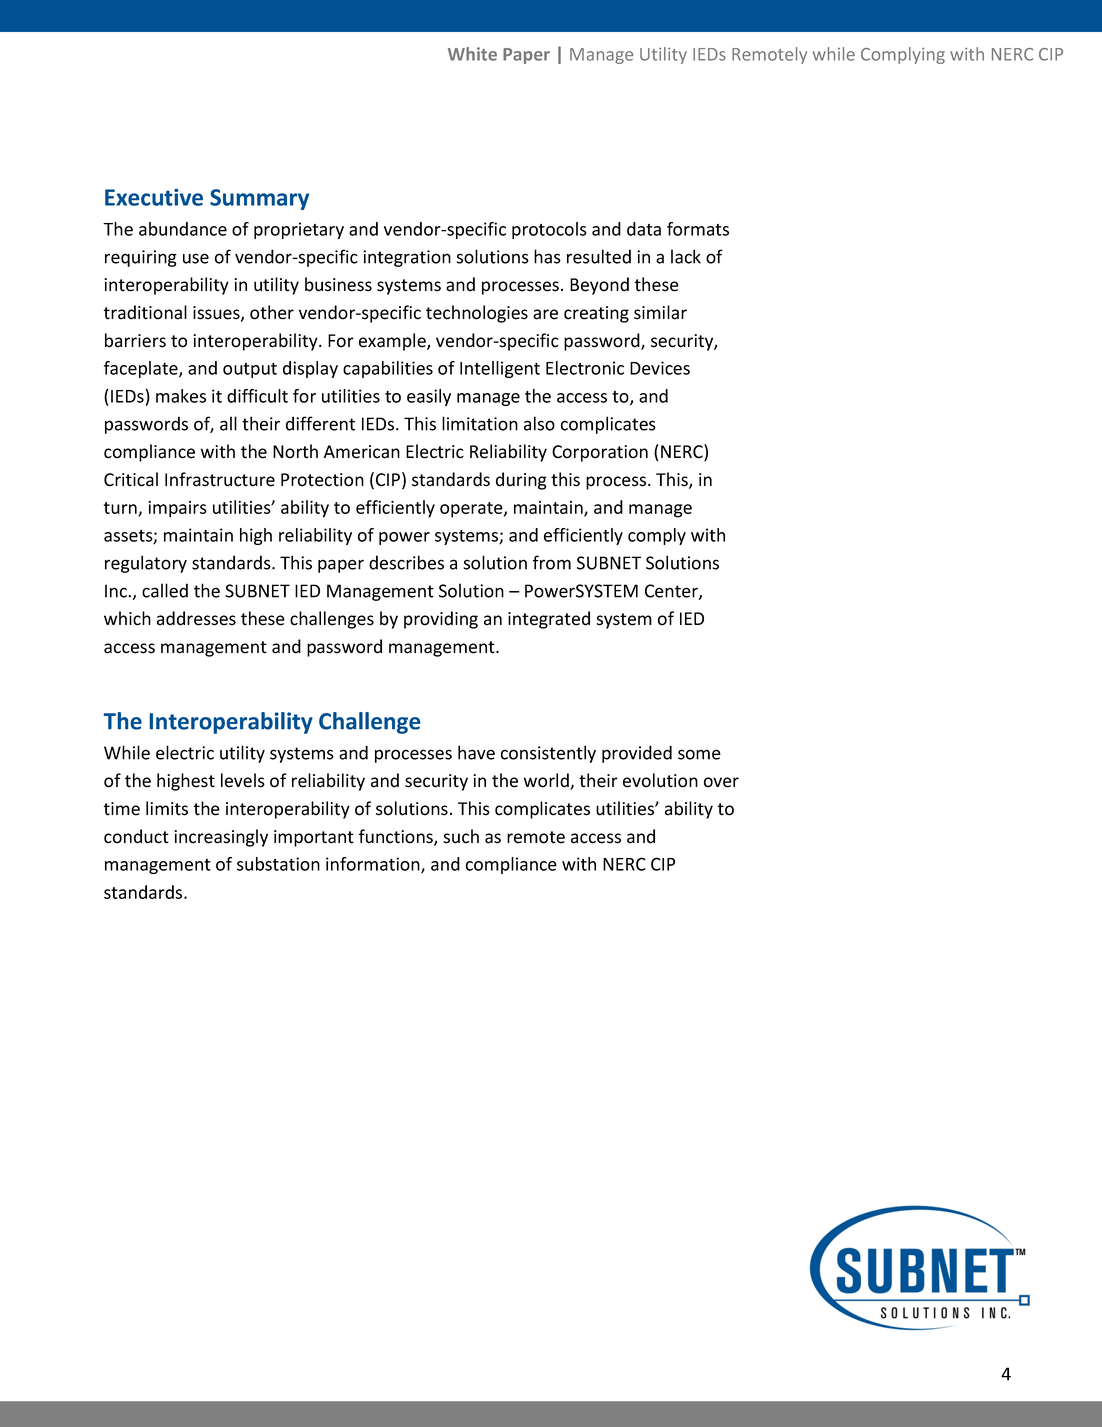 This document has height=1427, width=1102. Describe the element at coordinates (221, 838) in the document. I see `increasingly` at that location.
